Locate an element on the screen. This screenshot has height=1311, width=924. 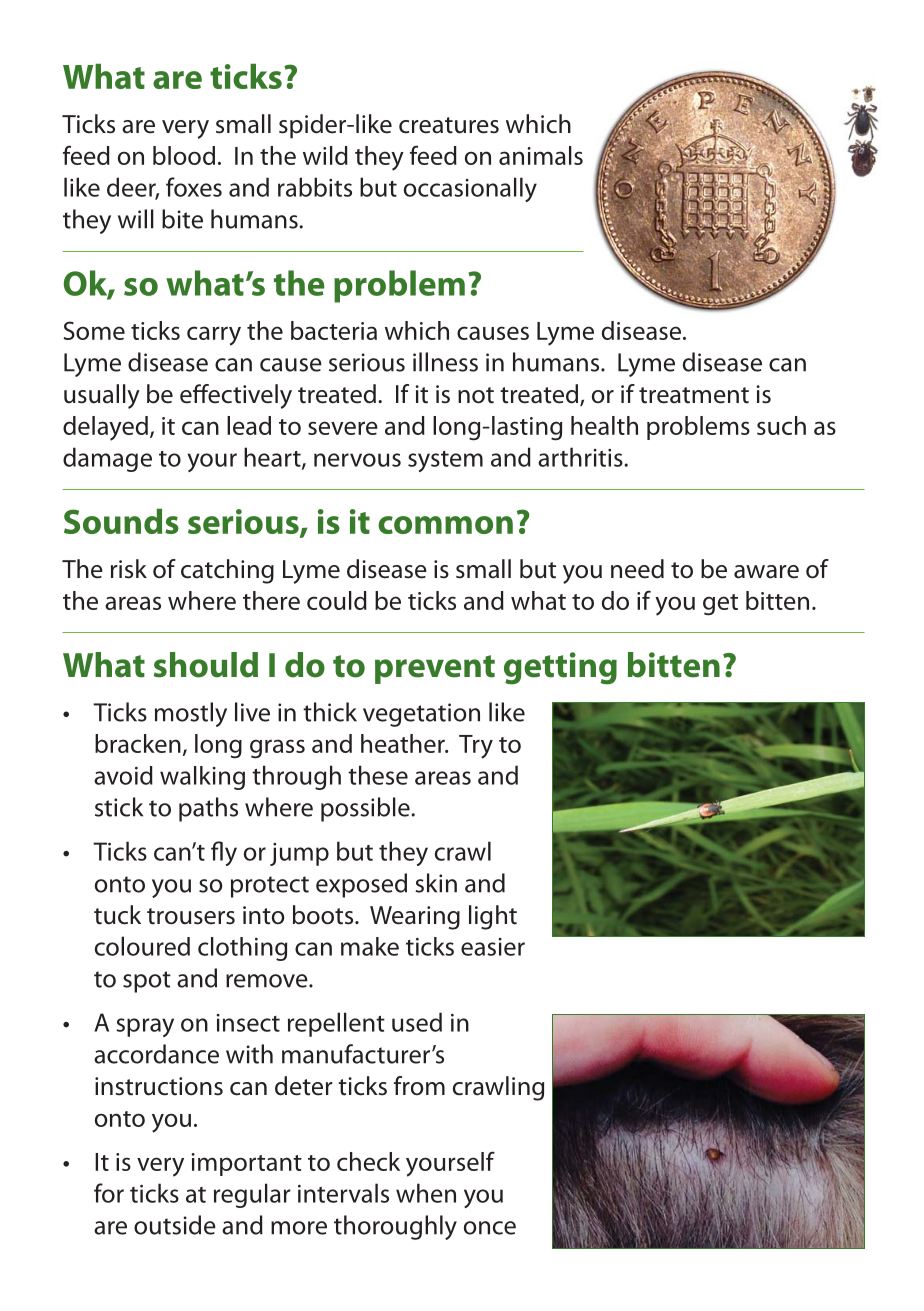
outside is located at coordinates (175, 1225).
